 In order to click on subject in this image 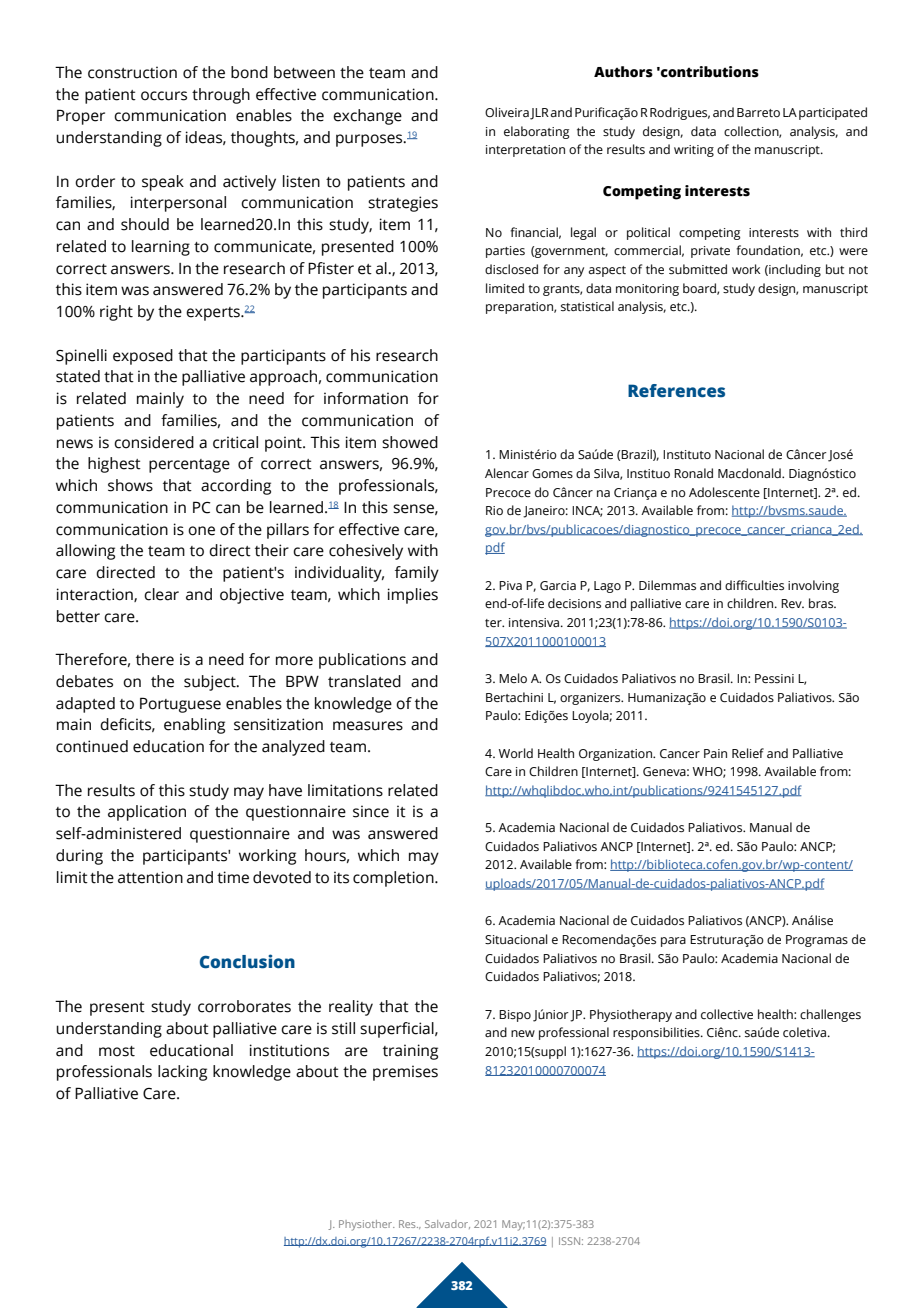, I will do `click(211, 683)`.
